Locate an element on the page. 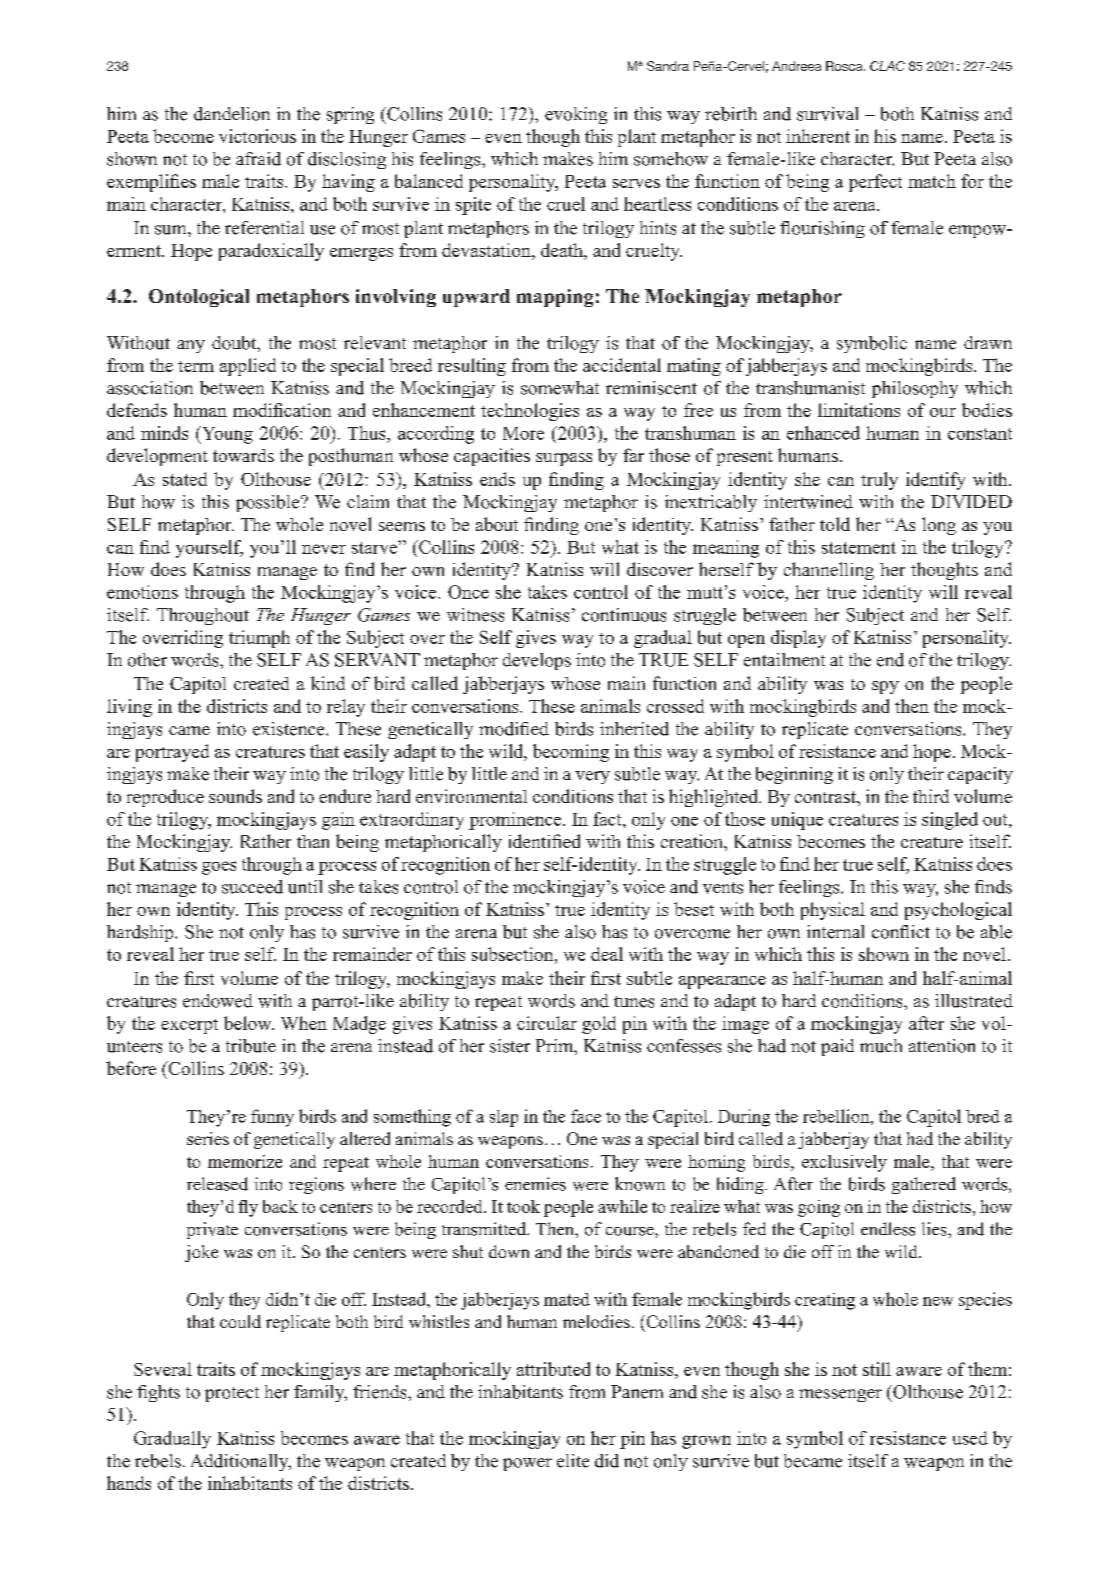 The width and height of the page is (1119, 1583). about is located at coordinates (497, 524).
